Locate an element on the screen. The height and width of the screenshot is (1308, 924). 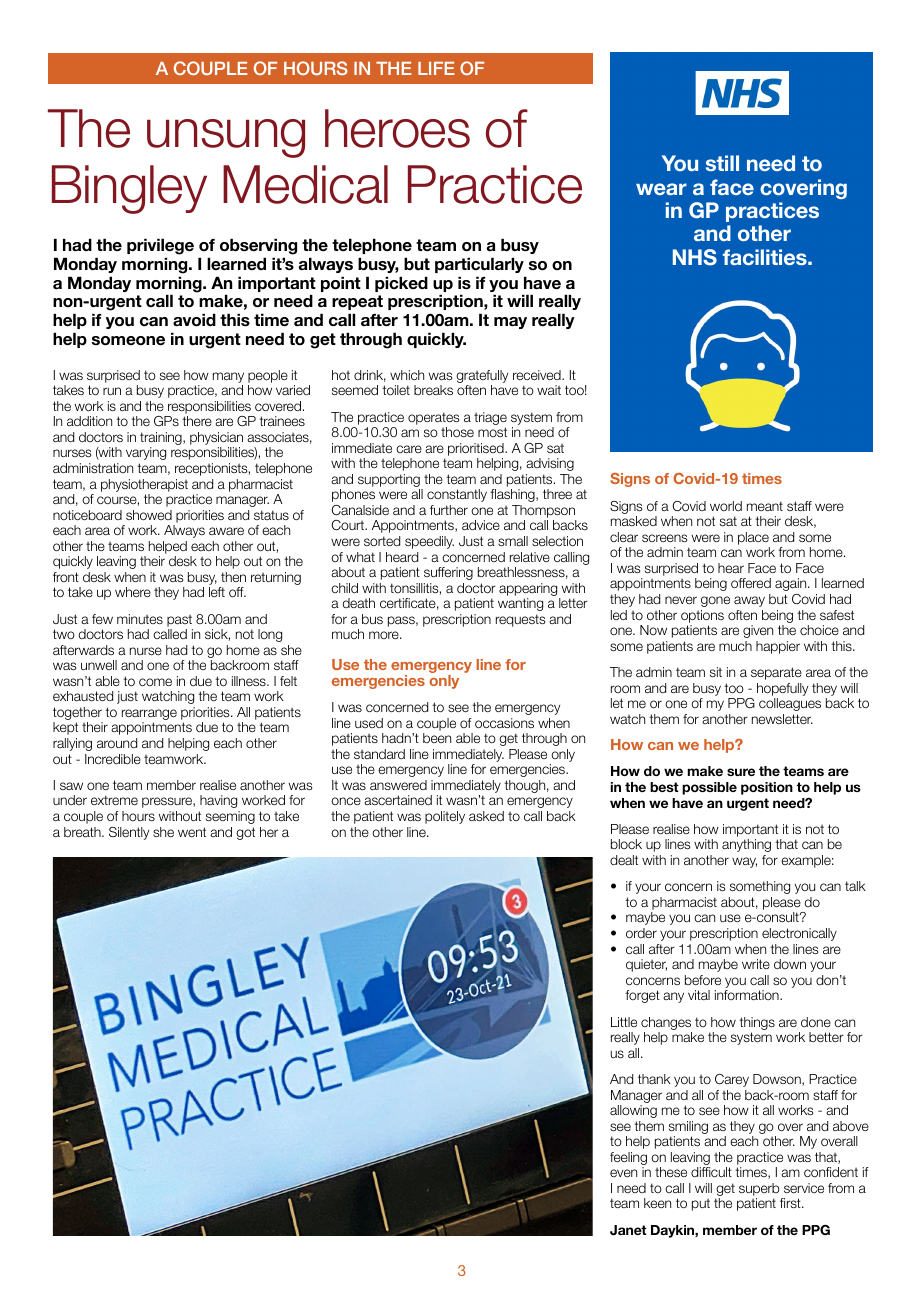
unsung is located at coordinates (226, 138).
